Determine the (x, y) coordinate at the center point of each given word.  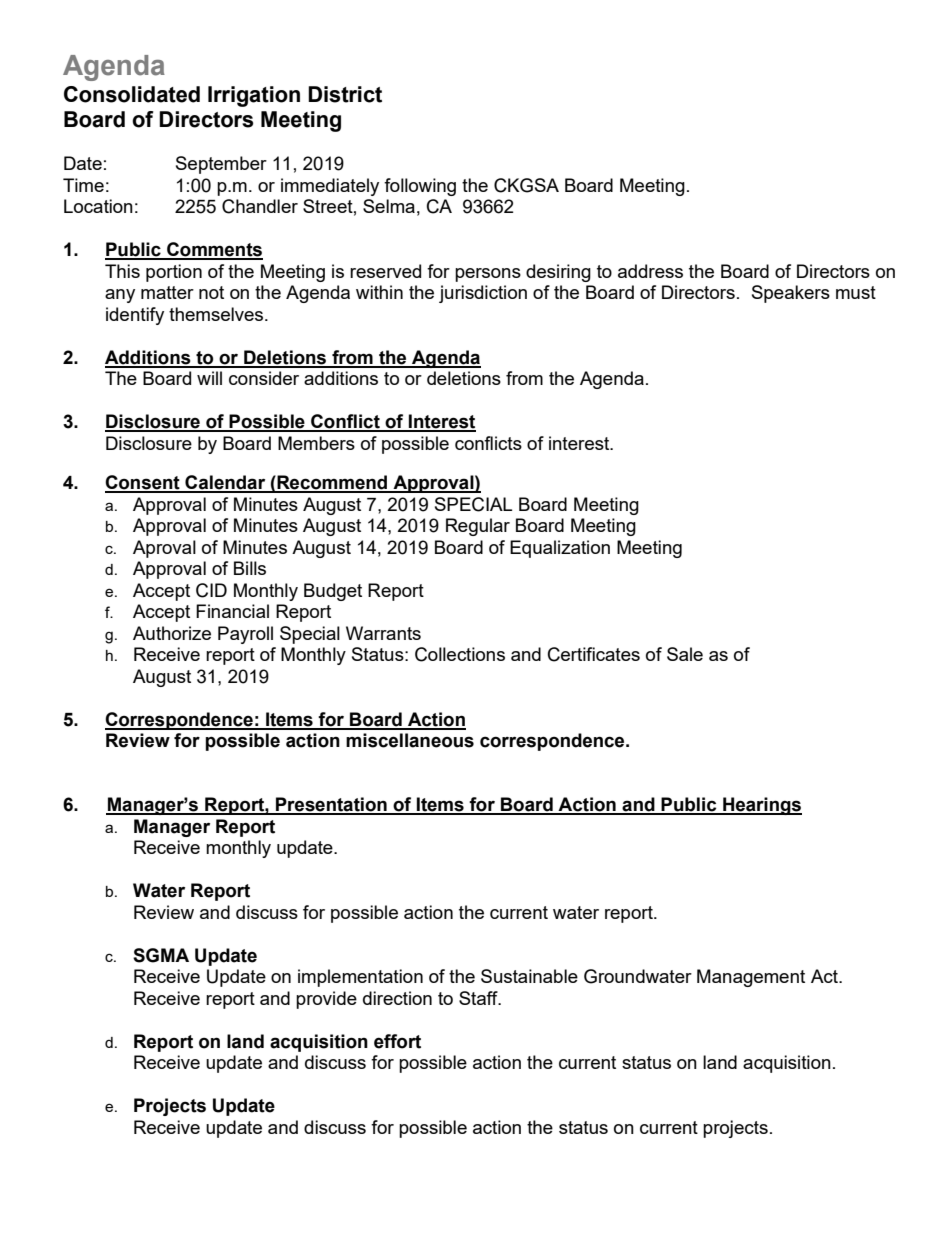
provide (326, 1000)
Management (751, 978)
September (221, 165)
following (420, 187)
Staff (479, 998)
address (650, 271)
